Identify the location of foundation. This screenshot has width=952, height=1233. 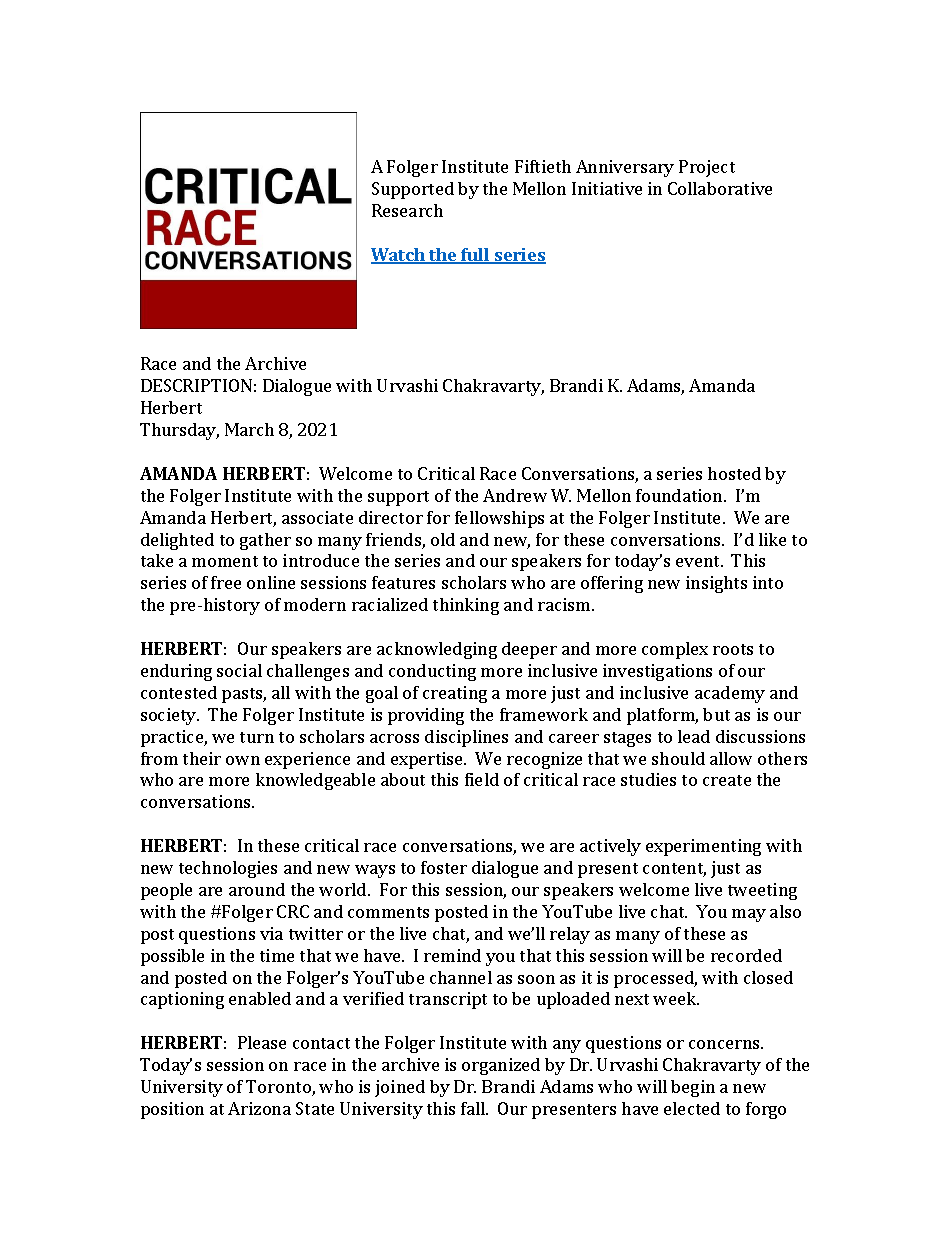
(680, 495).
